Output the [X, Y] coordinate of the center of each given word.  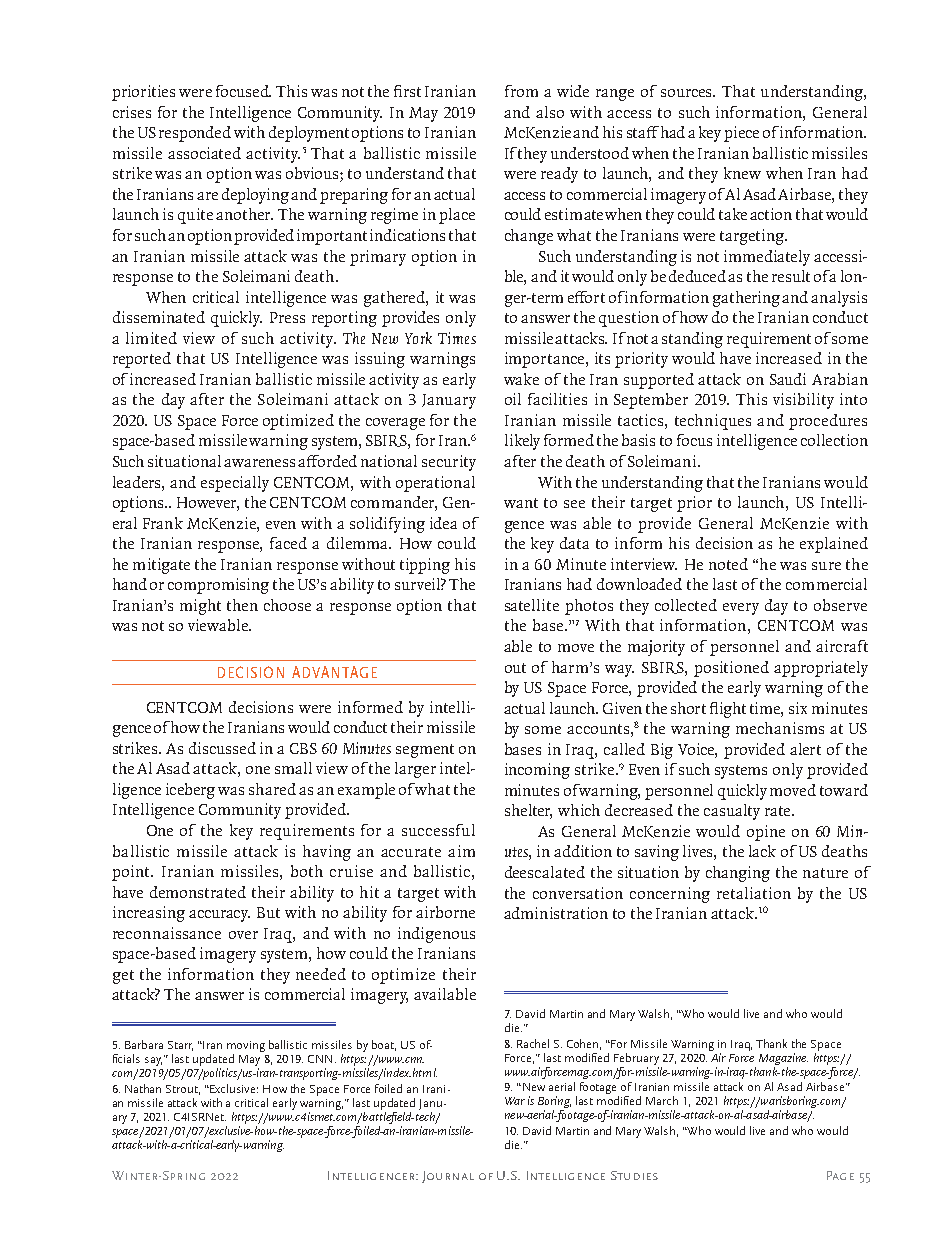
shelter [528, 811]
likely [522, 442]
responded [195, 134]
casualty [732, 812]
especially [235, 484]
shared [272, 789]
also [550, 112]
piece [741, 134]
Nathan [143, 1088]
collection [834, 440]
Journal [448, 1177]
